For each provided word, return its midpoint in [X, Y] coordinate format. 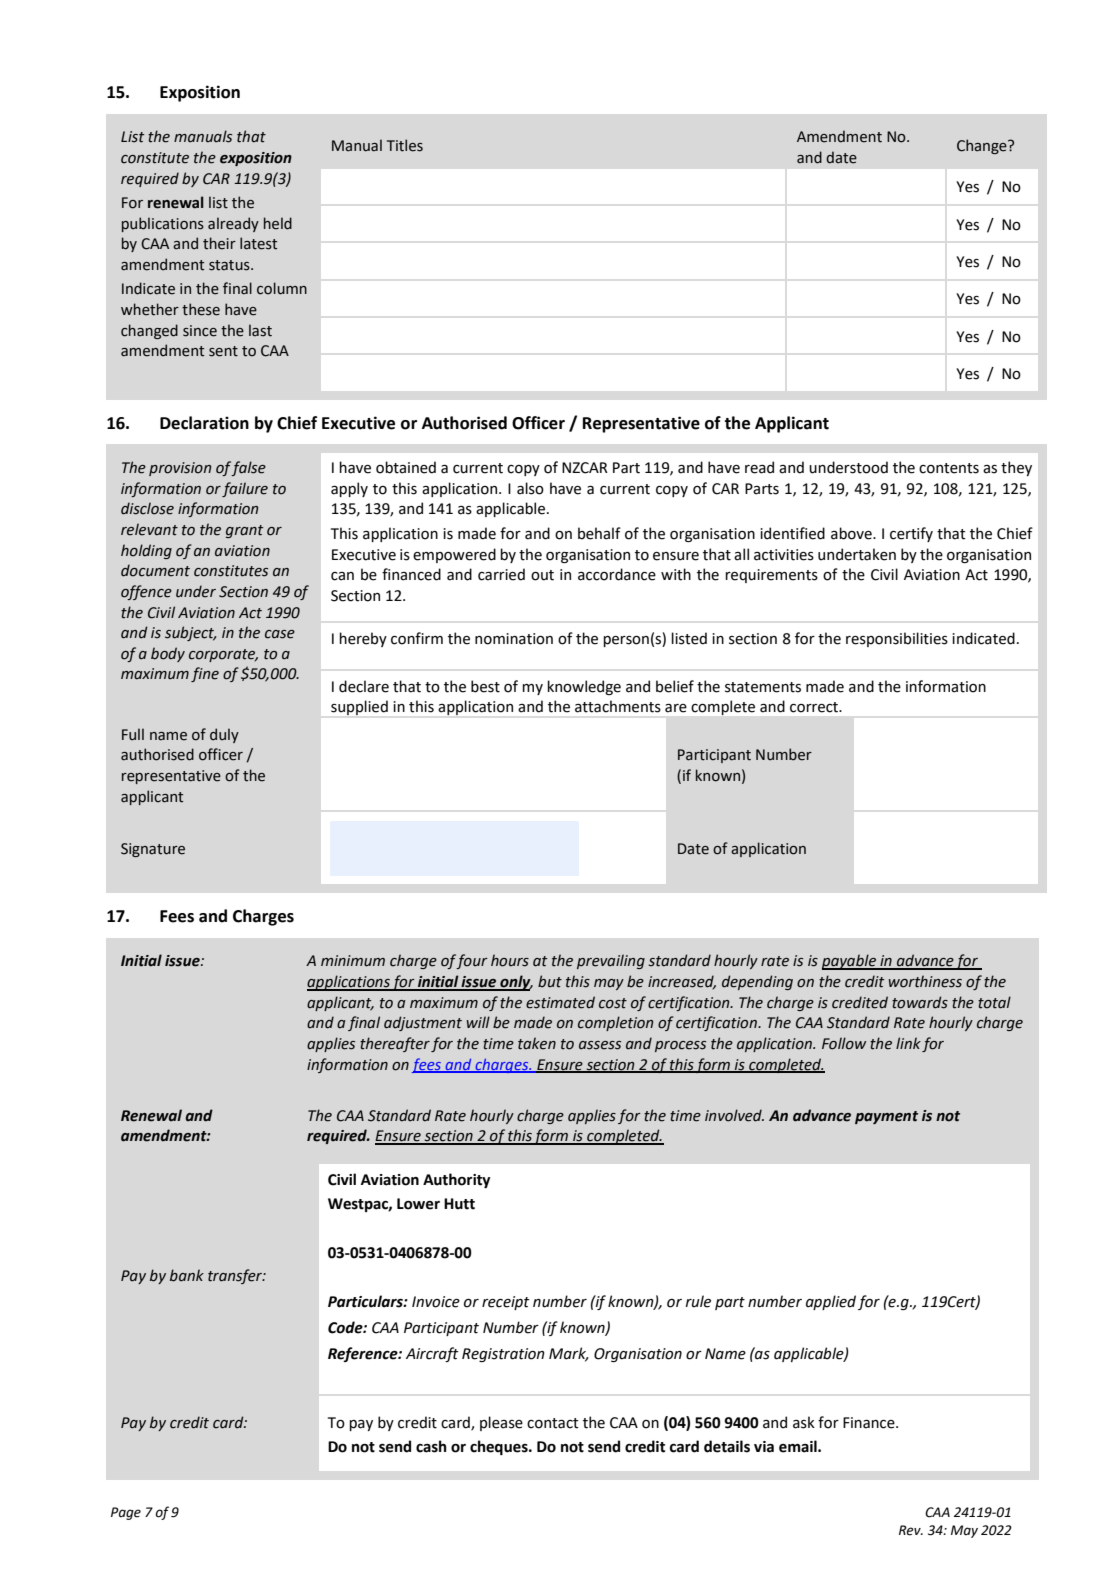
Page [126, 1513]
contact [553, 1423]
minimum [353, 961]
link [908, 1043]
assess [600, 1045]
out [542, 575]
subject [190, 633]
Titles [405, 145]
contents [949, 468]
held [278, 223]
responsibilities [897, 639]
